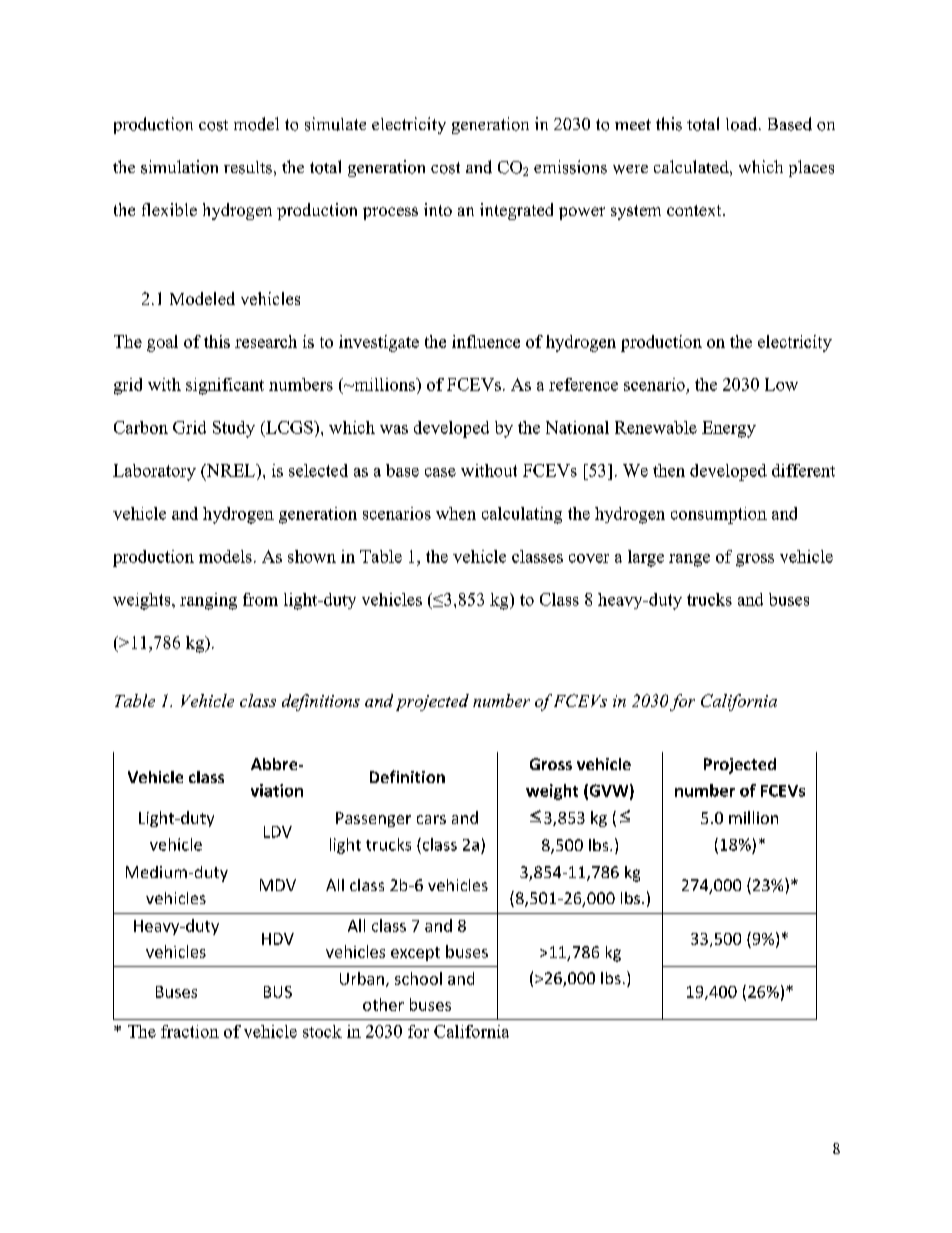 The width and height of the image is (952, 1233). I want to click on Low, so click(781, 384).
